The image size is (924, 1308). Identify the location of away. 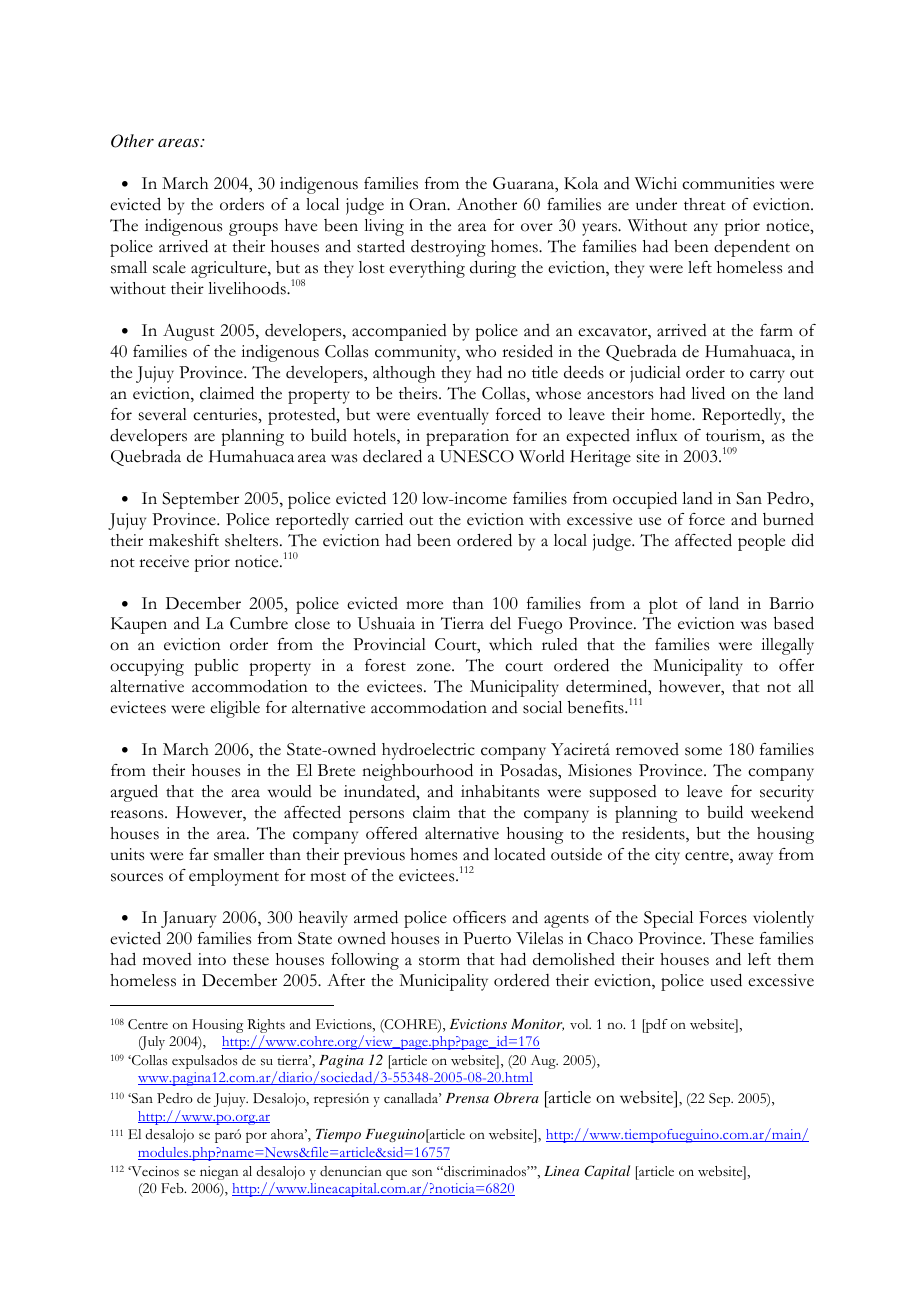
(756, 858).
